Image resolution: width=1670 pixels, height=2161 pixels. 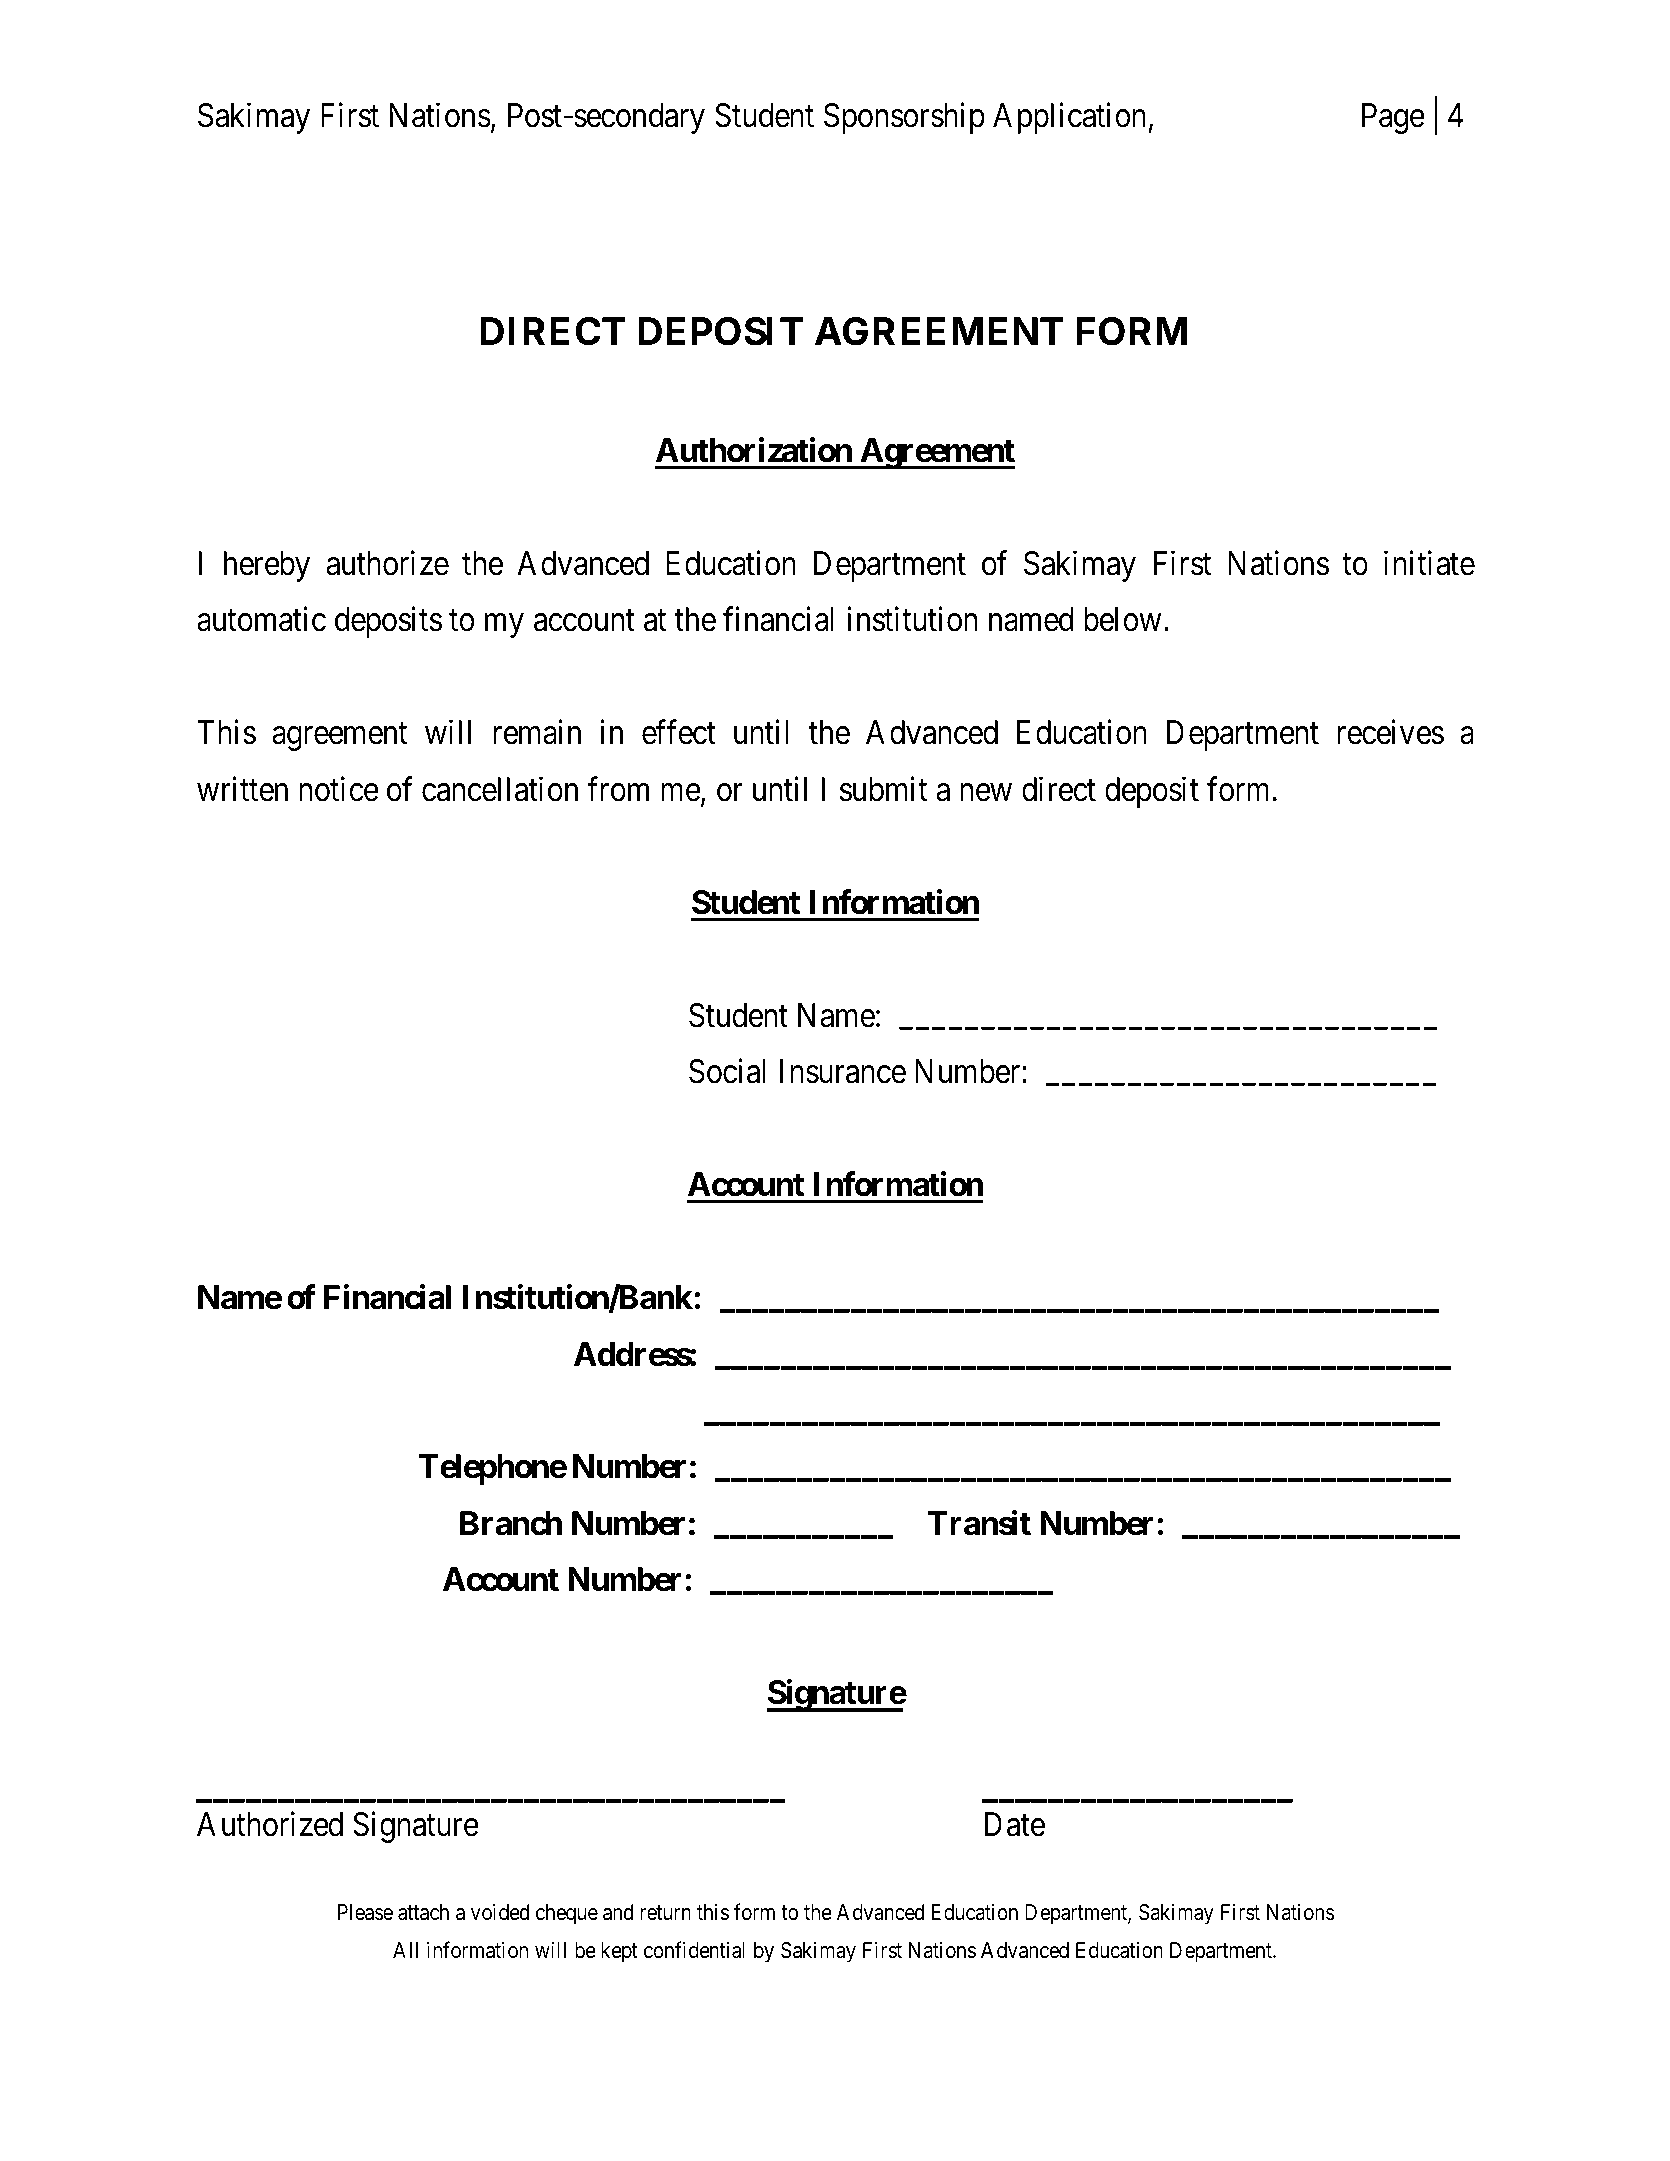 What do you see at coordinates (1122, 619) in the screenshot?
I see `below` at bounding box center [1122, 619].
